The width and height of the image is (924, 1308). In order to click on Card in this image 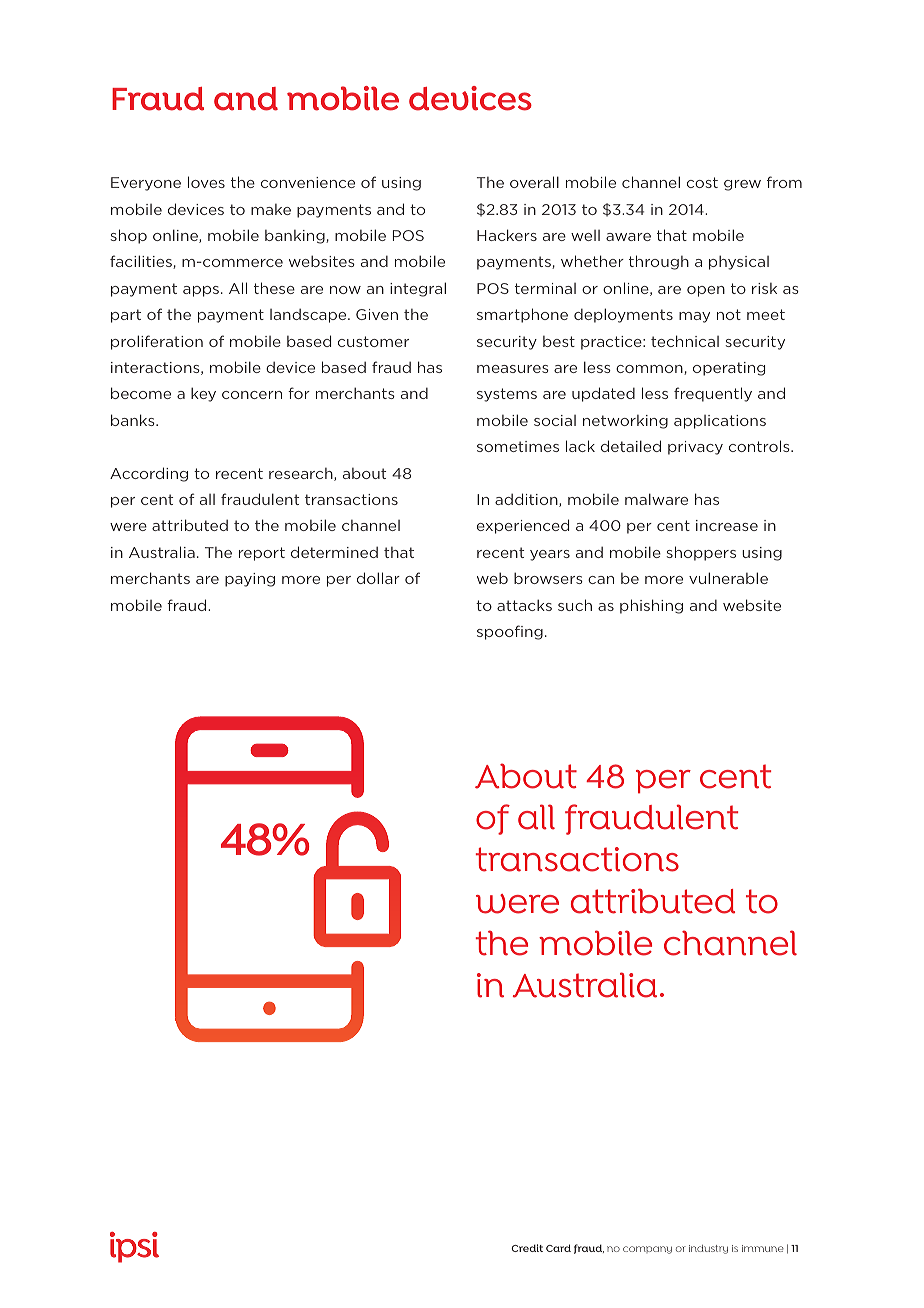, I will do `click(558, 1248)`.
